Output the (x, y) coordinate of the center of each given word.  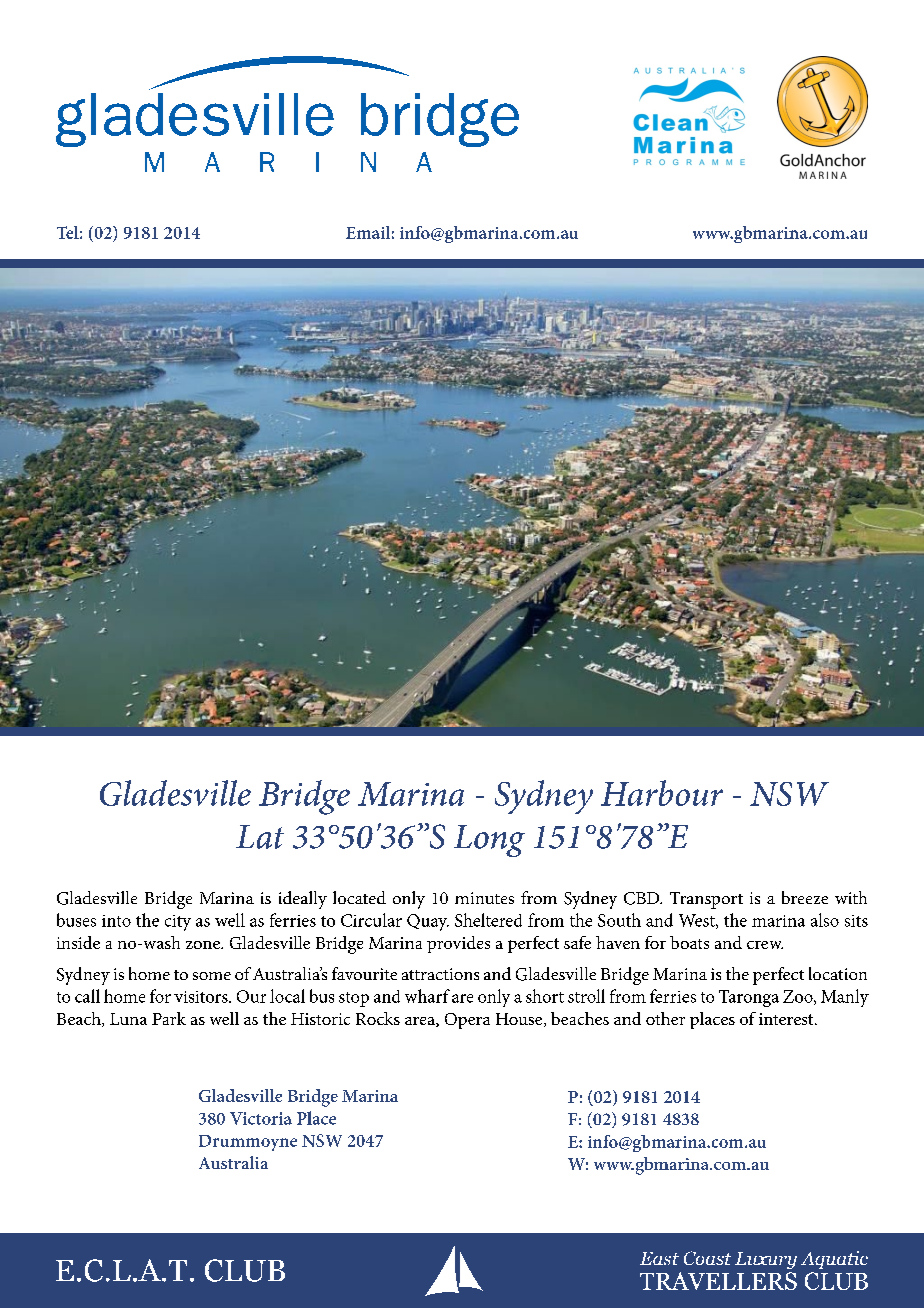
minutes (484, 898)
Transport (706, 900)
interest (787, 1019)
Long (489, 841)
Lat (260, 837)
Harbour (662, 793)
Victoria (261, 1118)
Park (169, 1018)
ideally (303, 900)
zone (204, 945)
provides (458, 944)
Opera (467, 1021)
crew (765, 945)
